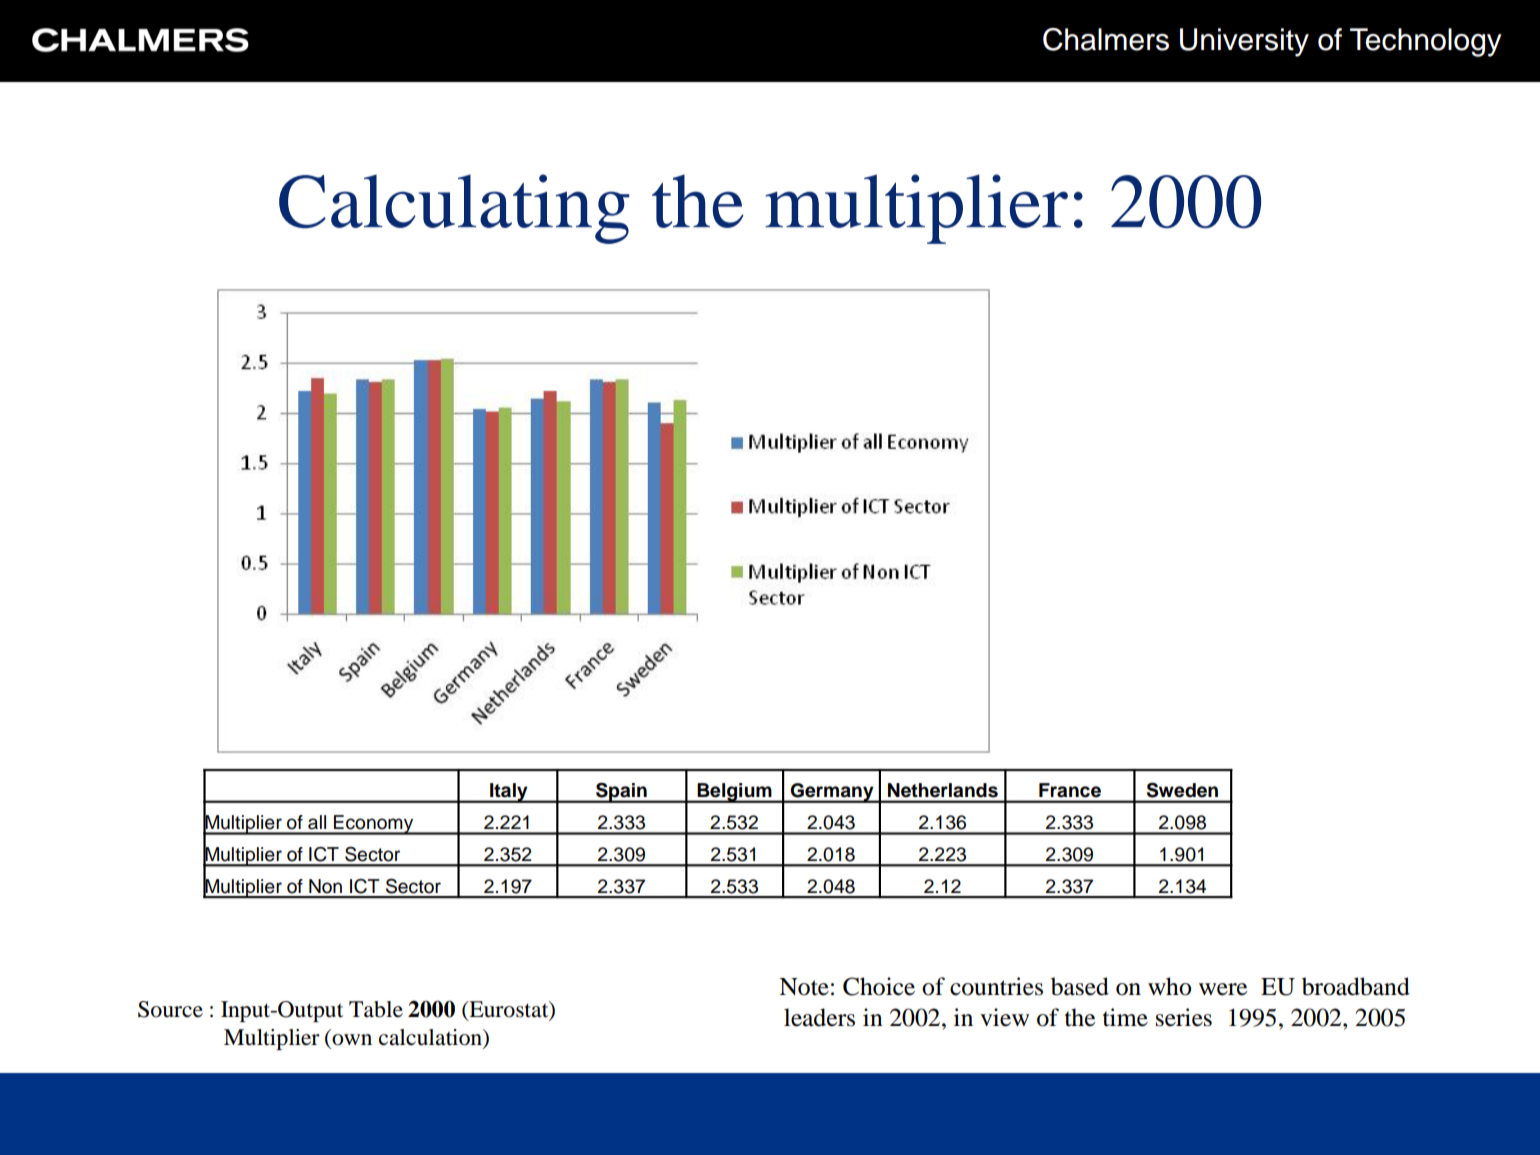  What do you see at coordinates (734, 793) in the screenshot?
I see `Belgium` at bounding box center [734, 793].
